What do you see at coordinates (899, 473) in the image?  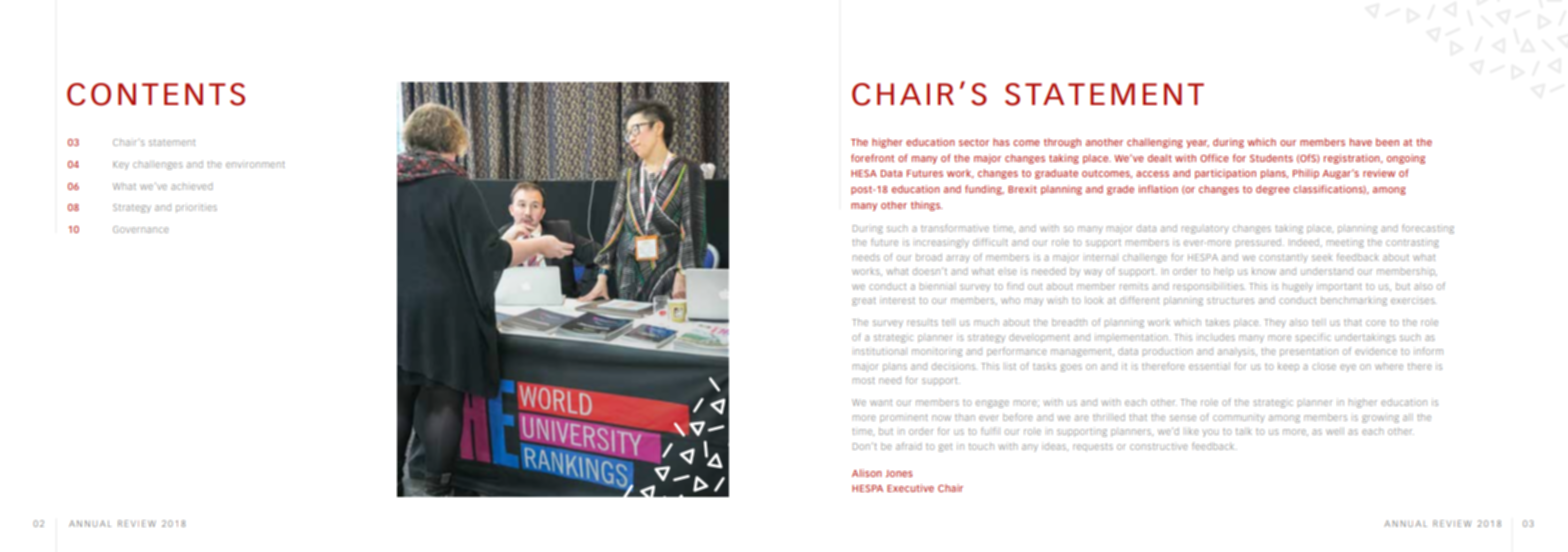 I see `Jones` at bounding box center [899, 473].
